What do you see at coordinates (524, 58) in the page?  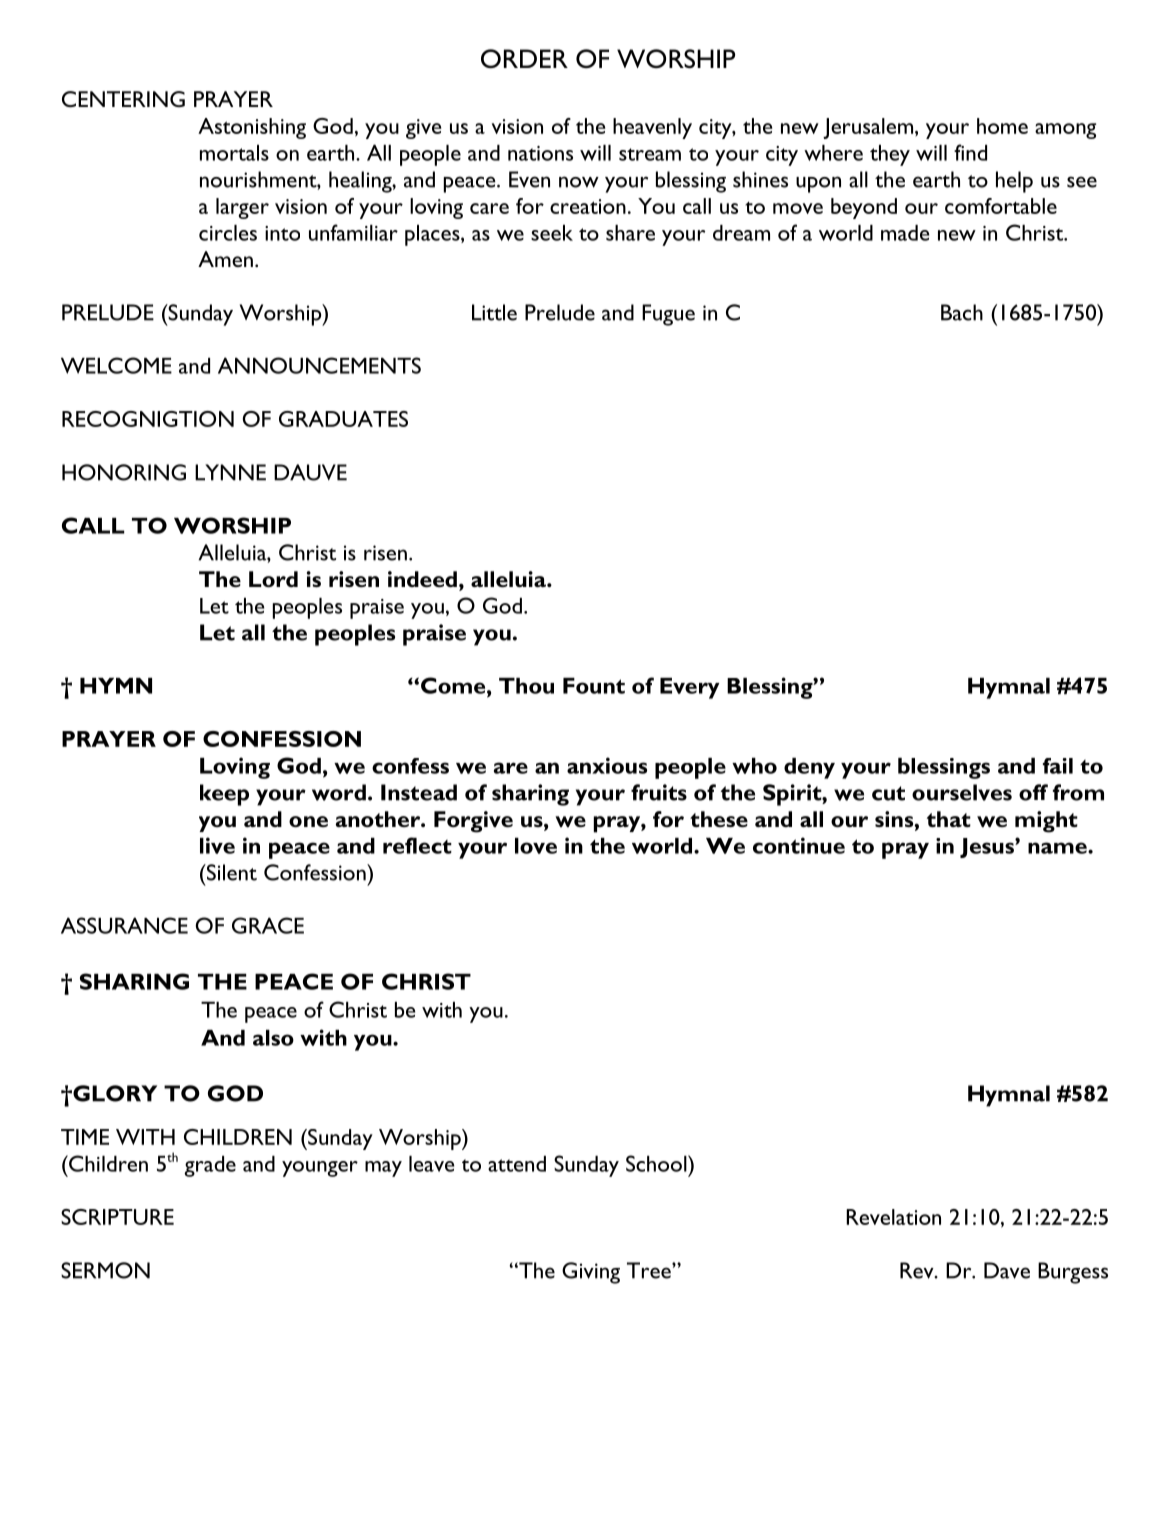 I see `ORDER` at bounding box center [524, 58].
